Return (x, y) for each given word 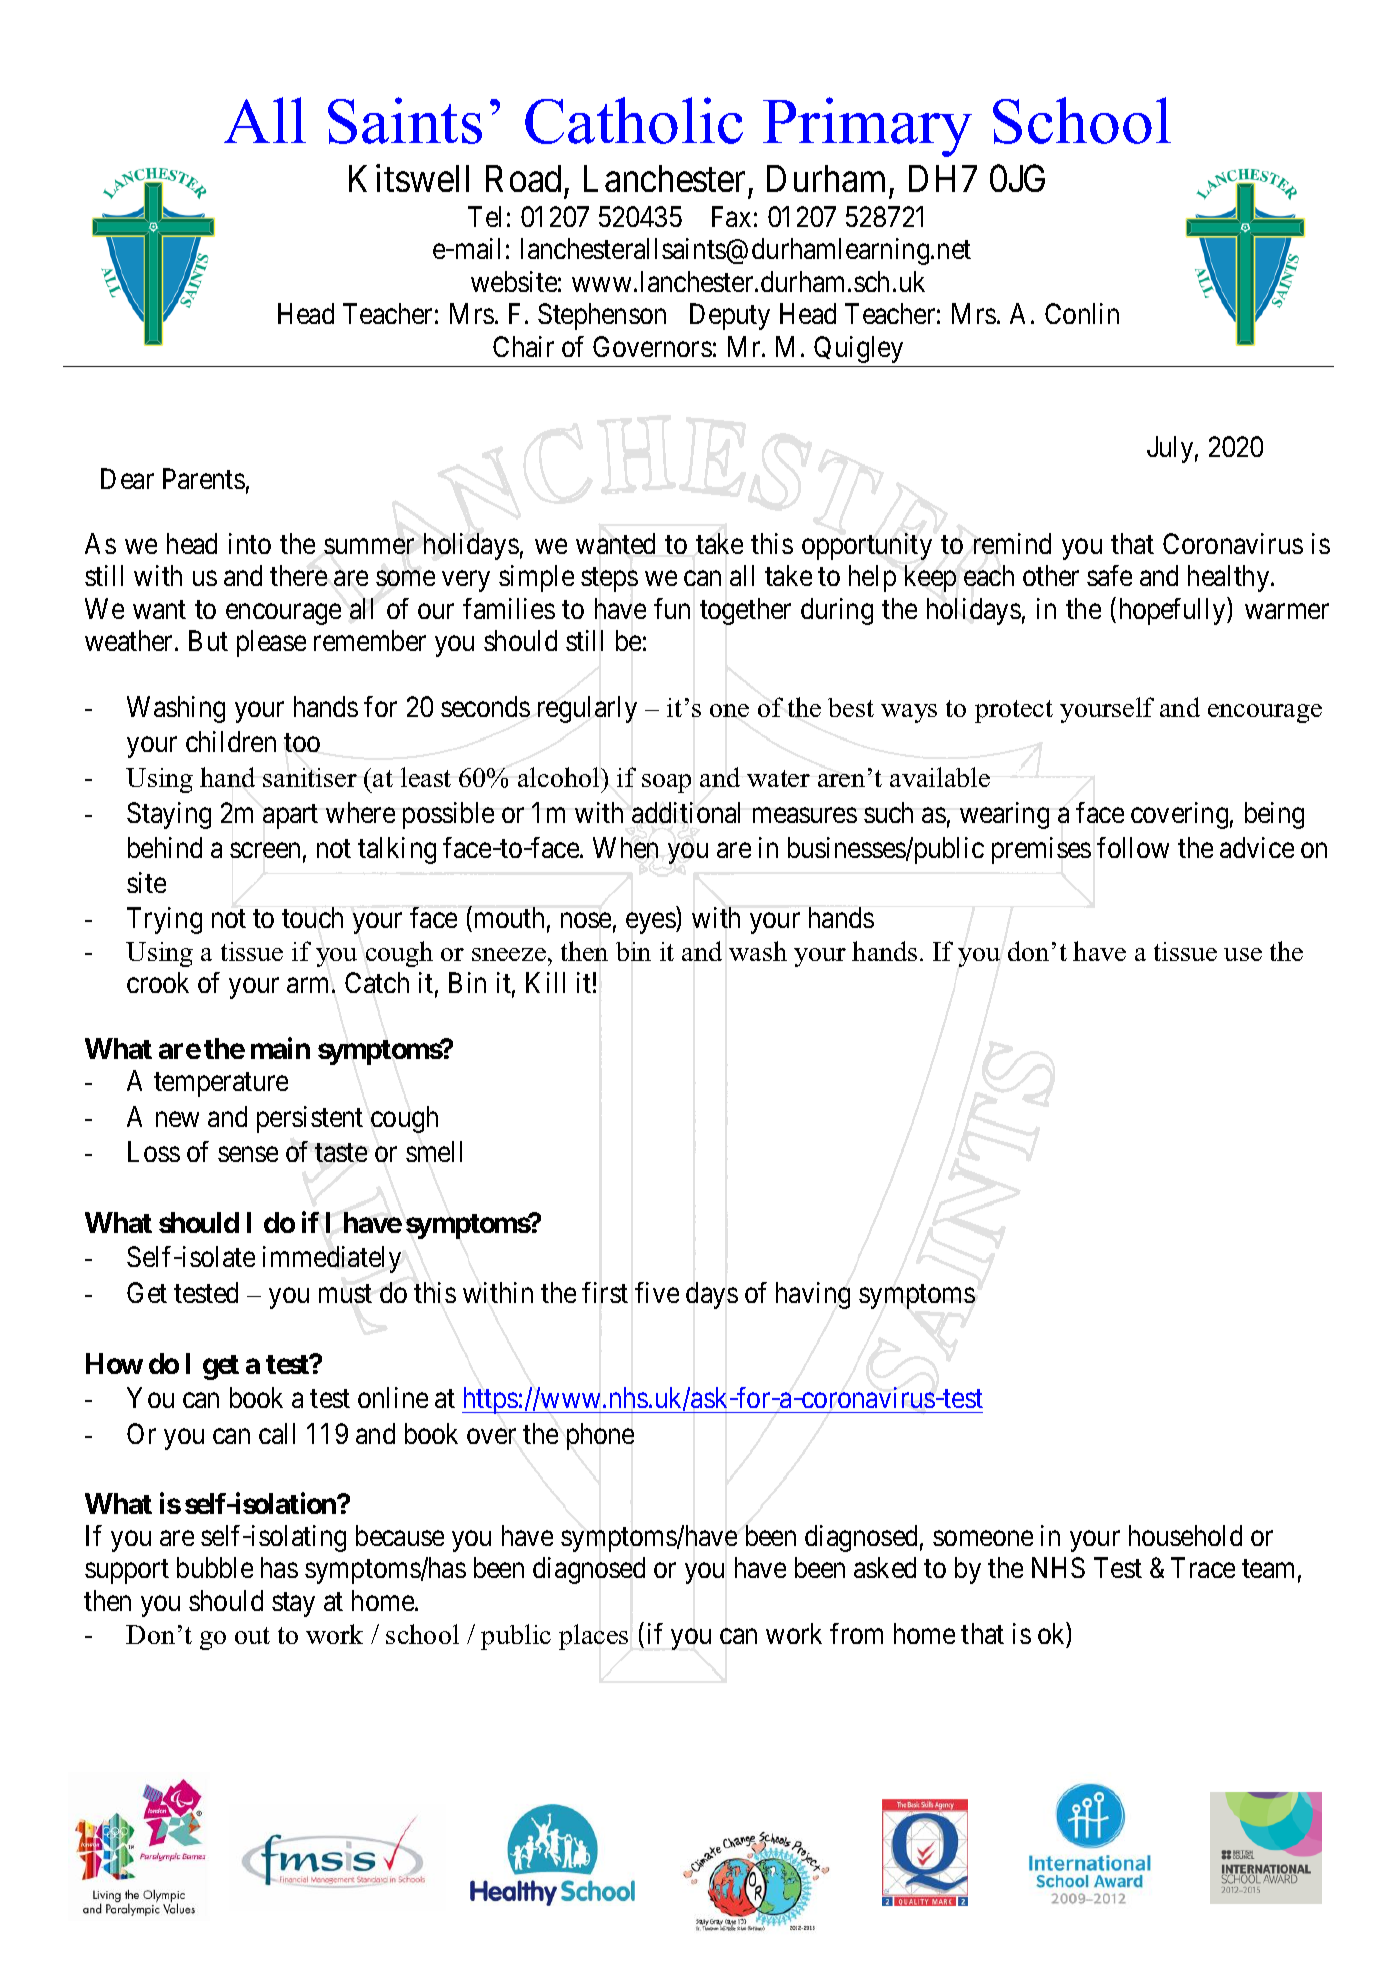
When (625, 847)
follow (1133, 847)
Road (523, 178)
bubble (215, 1567)
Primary (867, 127)
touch (312, 917)
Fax (731, 216)
